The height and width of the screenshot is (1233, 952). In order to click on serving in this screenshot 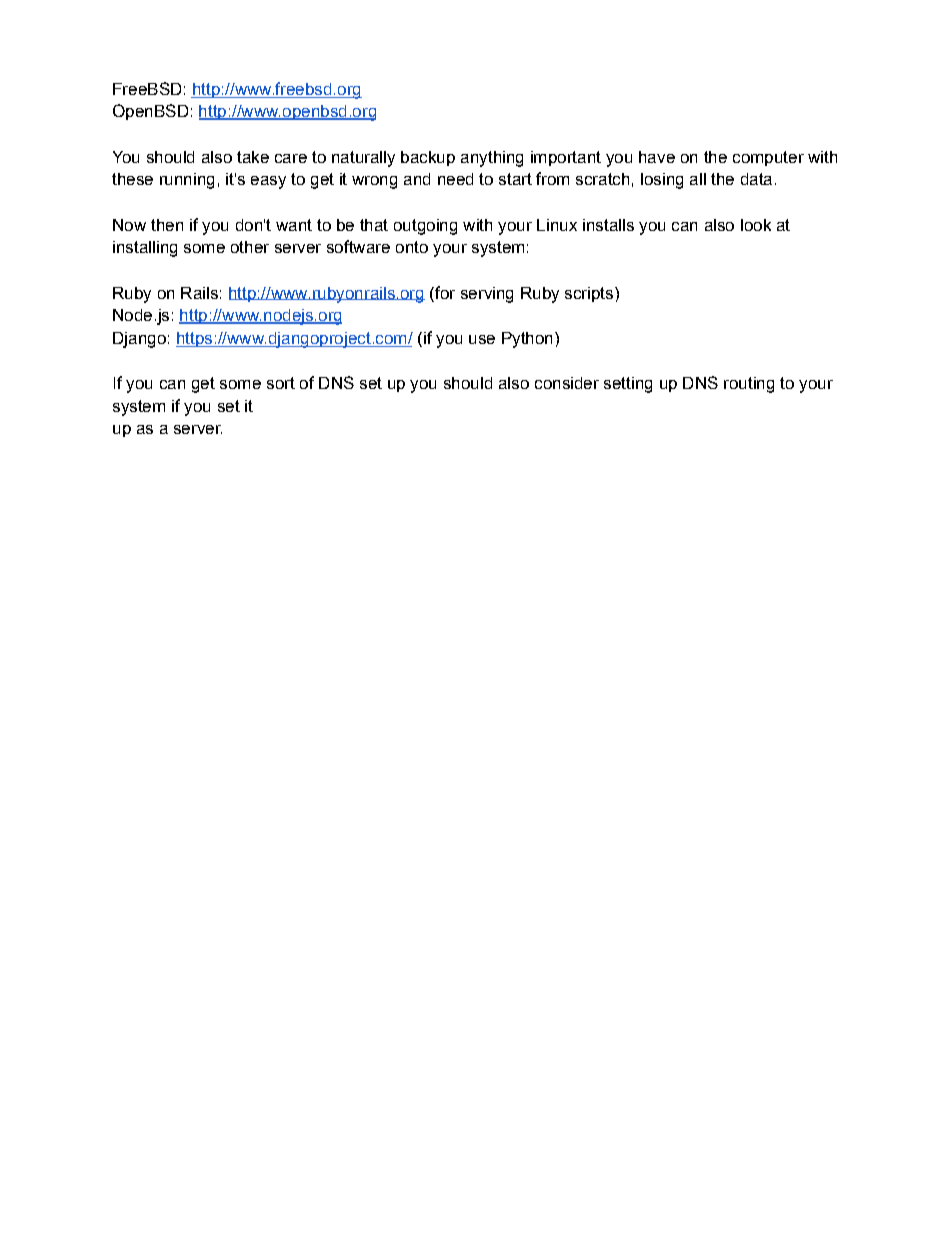, I will do `click(487, 295)`.
